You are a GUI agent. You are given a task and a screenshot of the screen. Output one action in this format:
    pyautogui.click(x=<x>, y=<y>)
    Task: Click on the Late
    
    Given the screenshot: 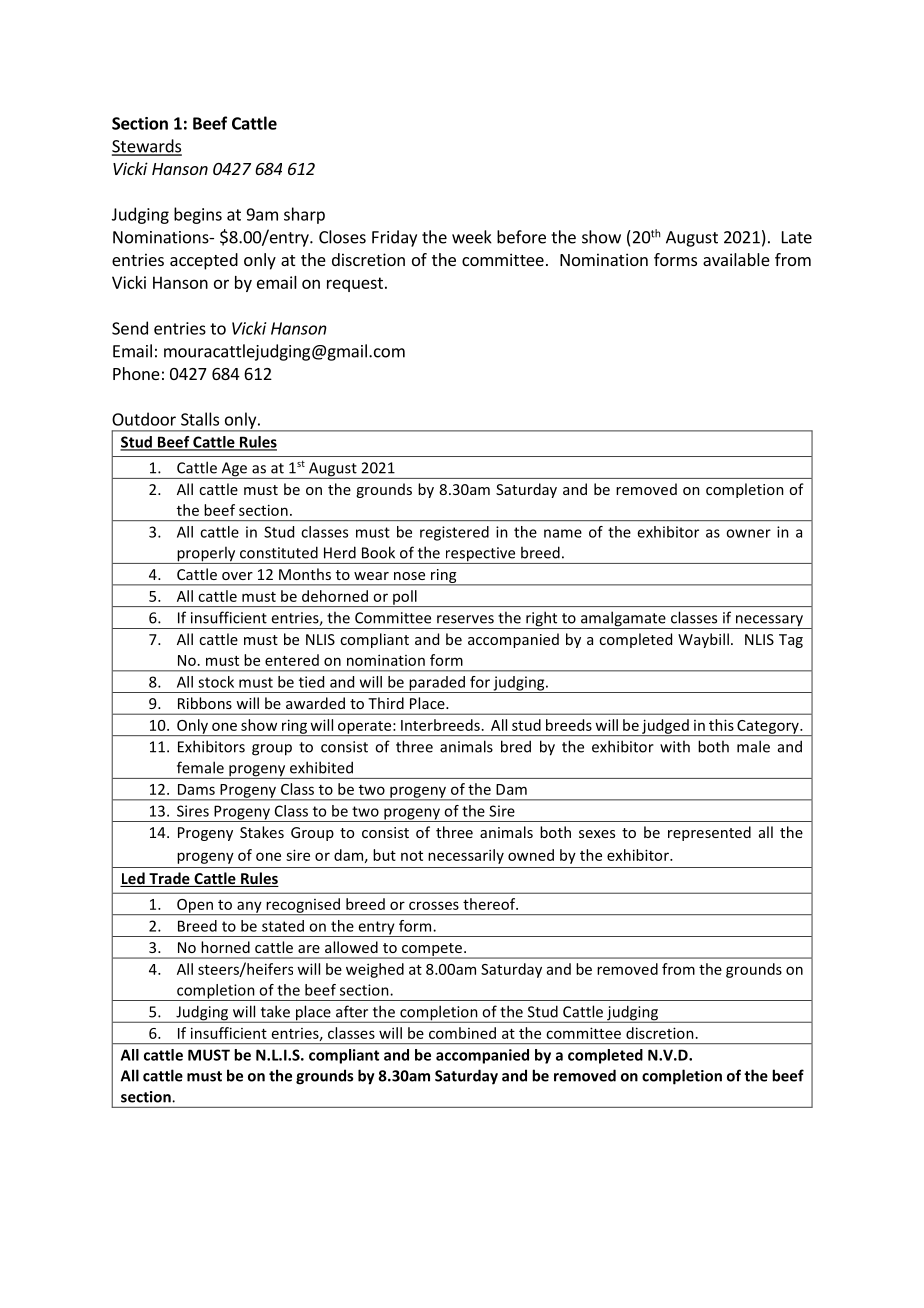 What is the action you would take?
    pyautogui.click(x=797, y=237)
